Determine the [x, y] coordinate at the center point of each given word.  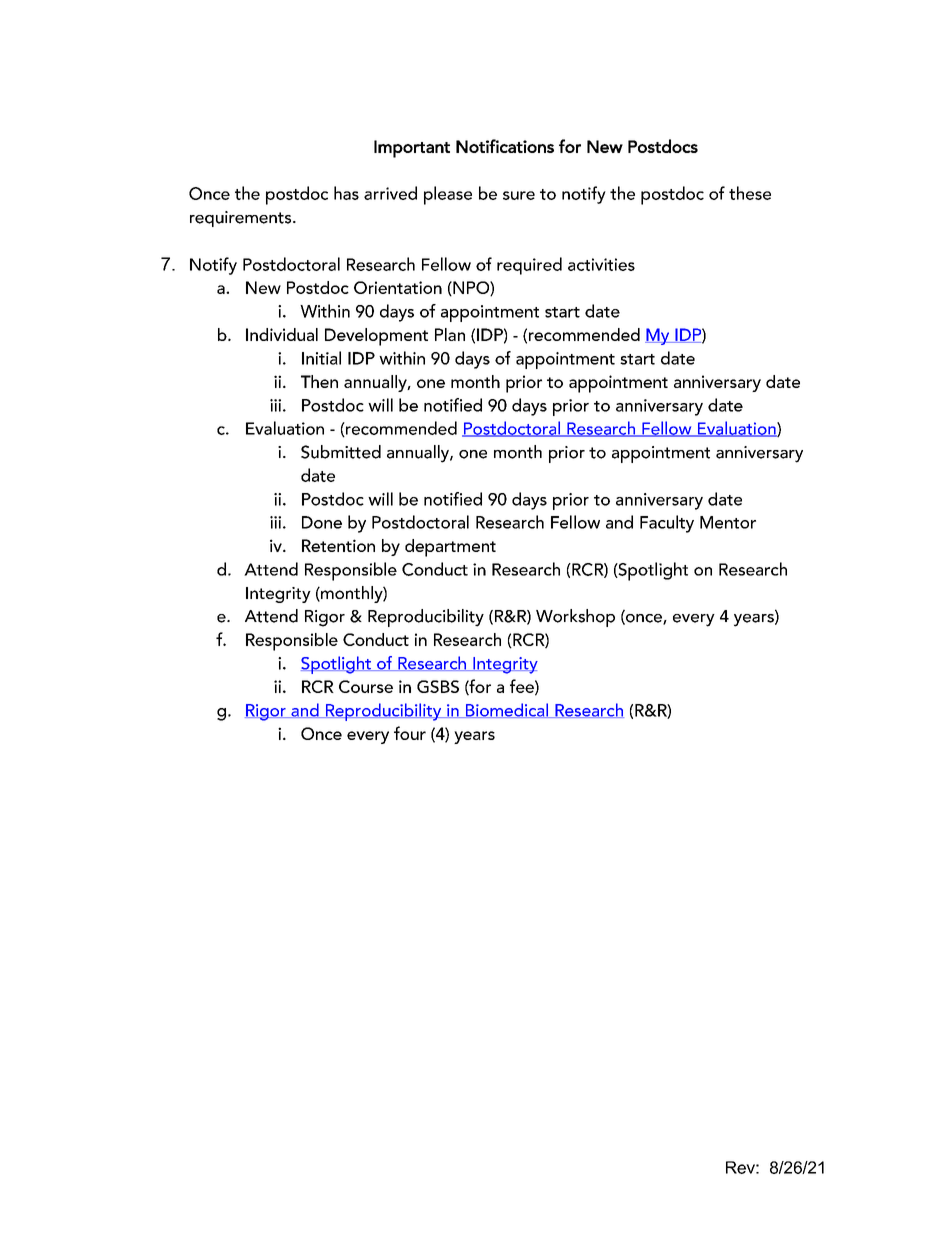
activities [601, 264]
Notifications [505, 146]
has [346, 193]
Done [322, 522]
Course [366, 686]
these [750, 193]
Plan [450, 334]
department [450, 548]
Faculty [667, 524]
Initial [321, 358]
